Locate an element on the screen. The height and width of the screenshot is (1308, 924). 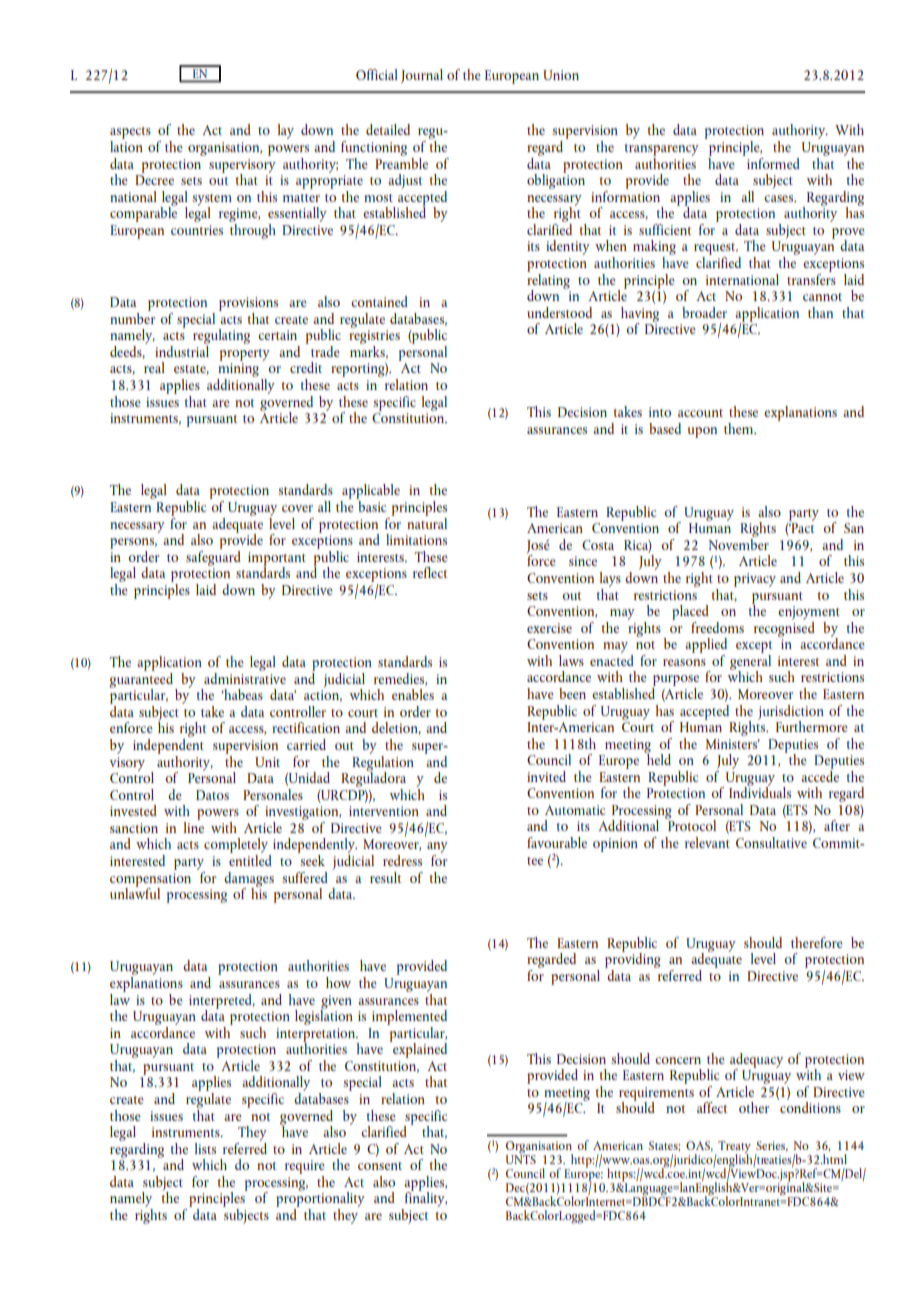
recognised is located at coordinates (784, 628).
